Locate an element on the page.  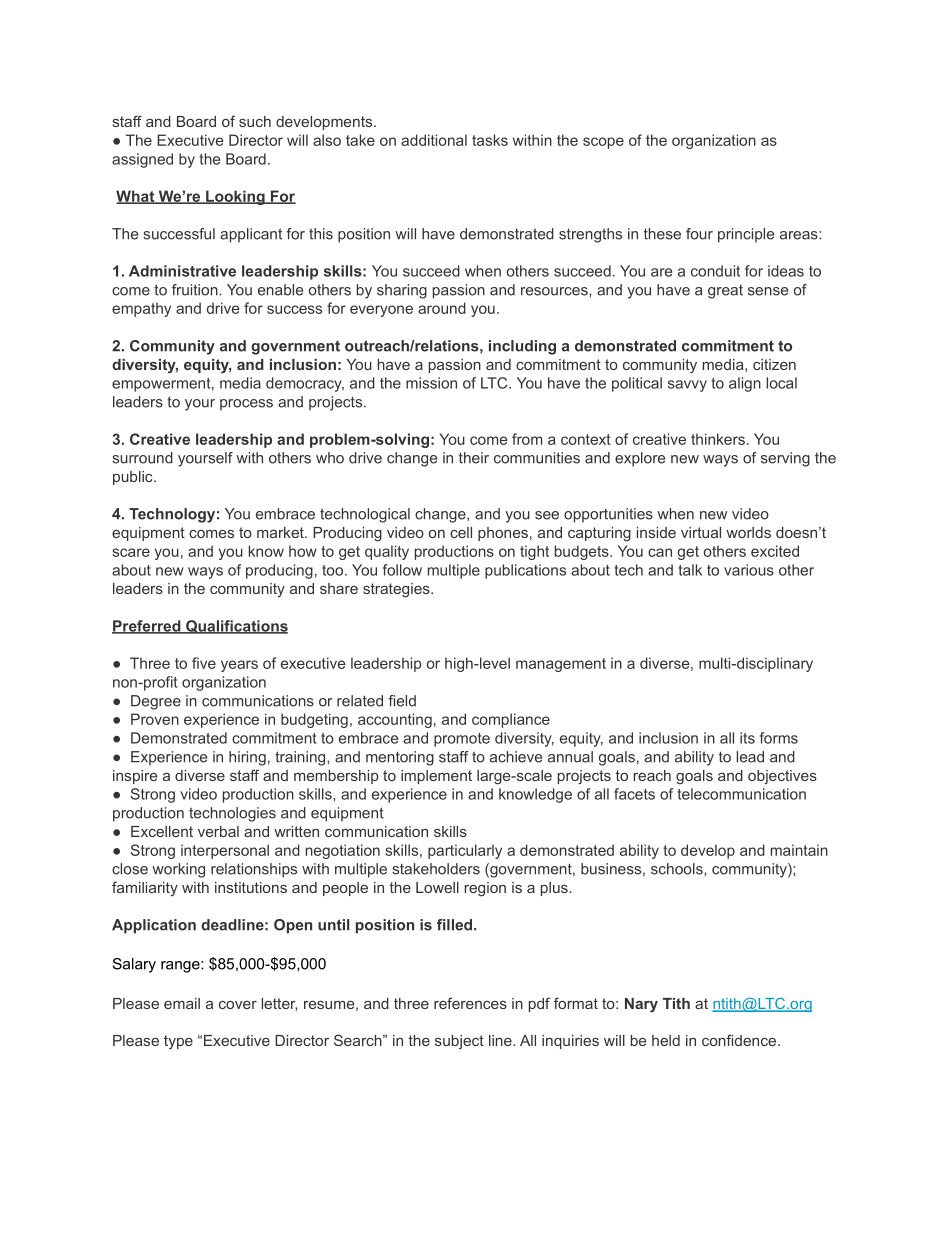
cover is located at coordinates (238, 1005).
